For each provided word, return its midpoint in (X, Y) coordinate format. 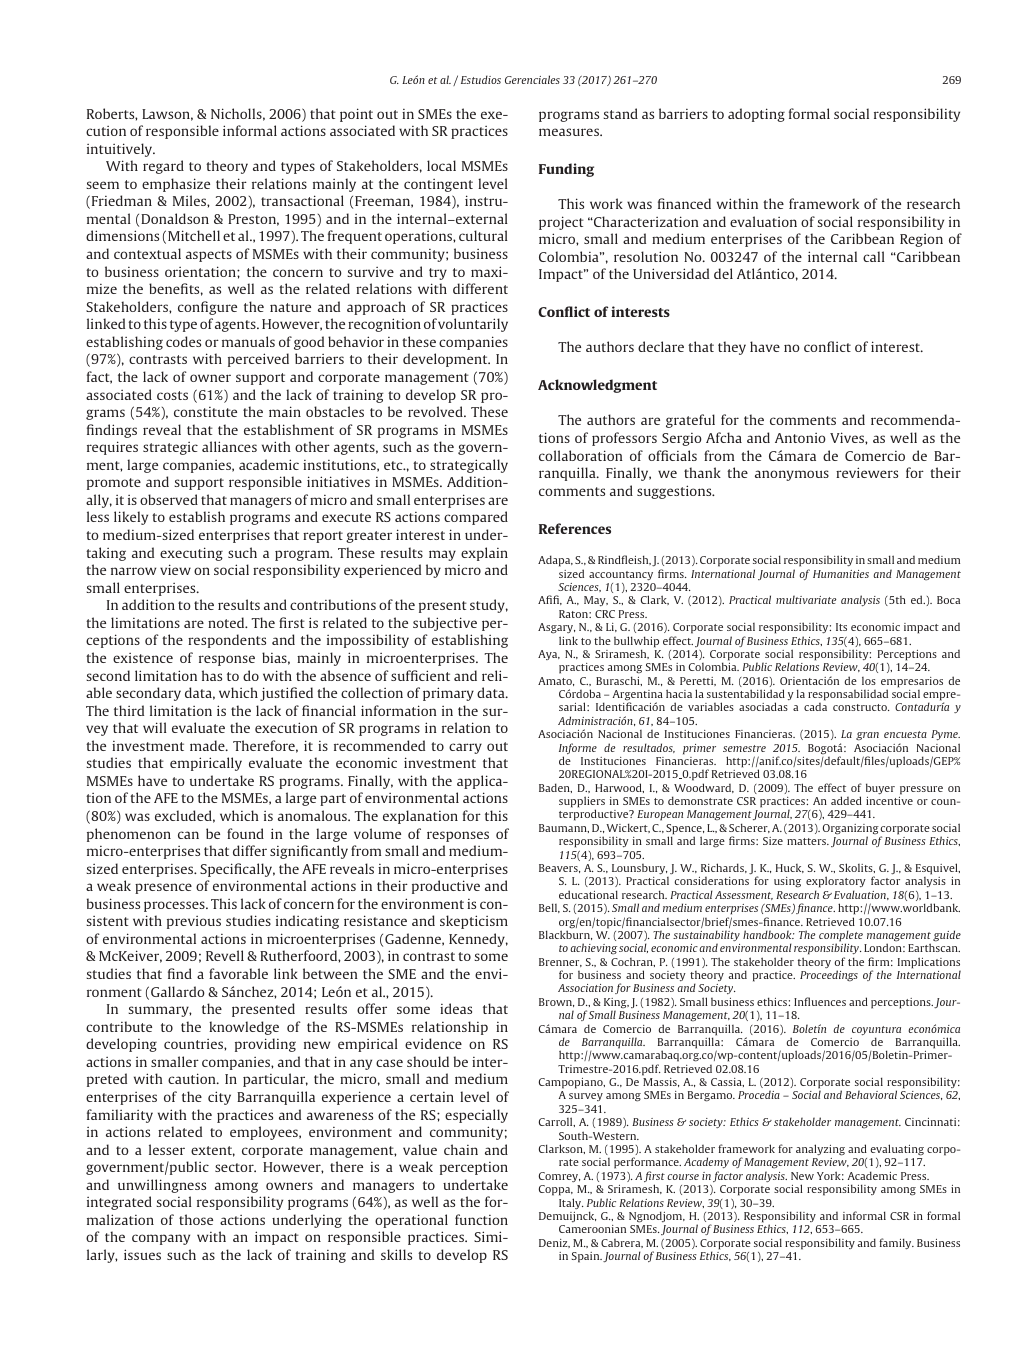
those (196, 1219)
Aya (549, 655)
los (869, 681)
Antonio (800, 438)
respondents (227, 641)
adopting (756, 115)
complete (841, 937)
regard (163, 167)
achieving (594, 949)
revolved (436, 411)
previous (194, 922)
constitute (205, 412)
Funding (566, 170)
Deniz (554, 1243)
